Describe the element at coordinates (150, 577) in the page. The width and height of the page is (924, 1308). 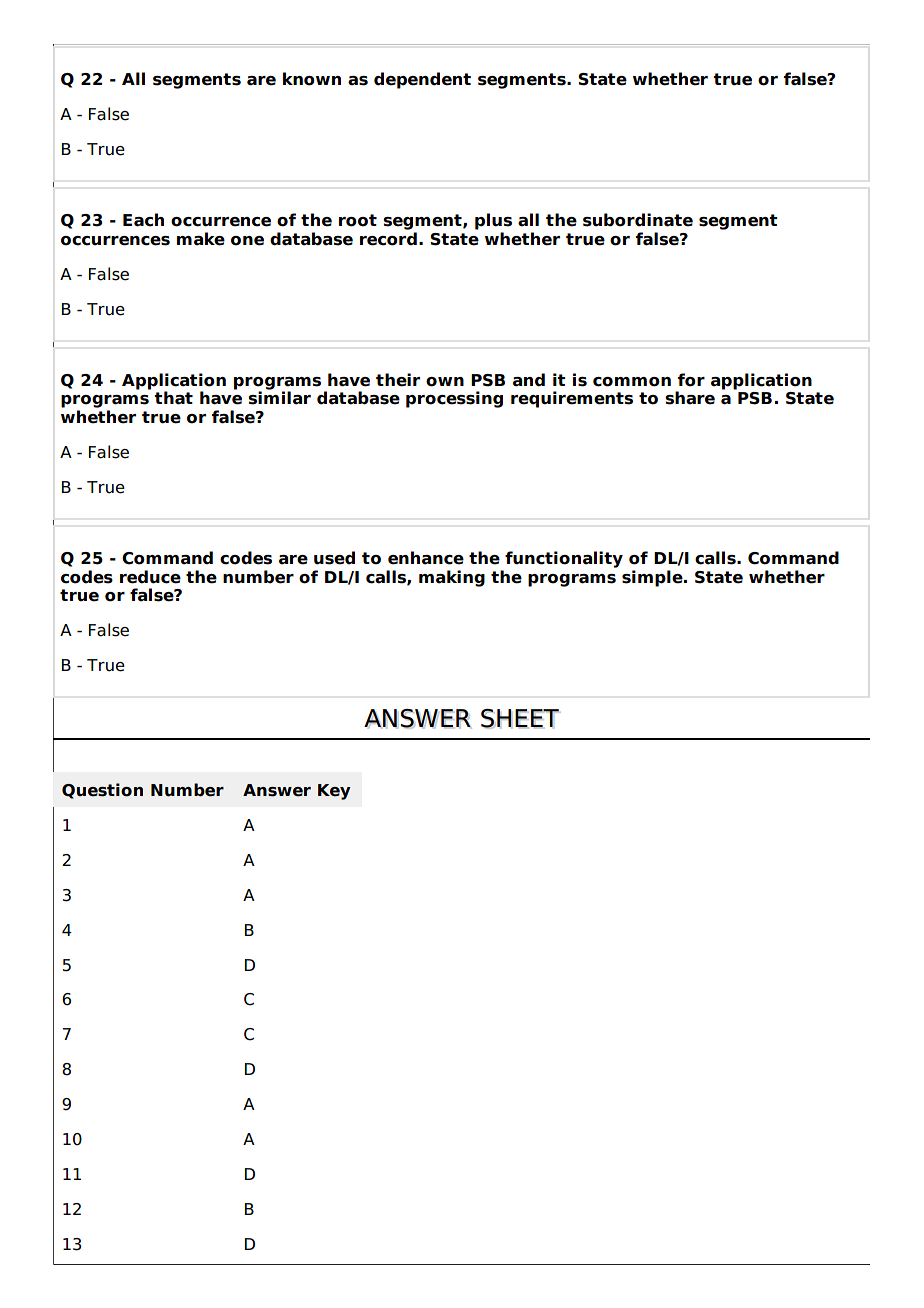
I see `reduce` at that location.
